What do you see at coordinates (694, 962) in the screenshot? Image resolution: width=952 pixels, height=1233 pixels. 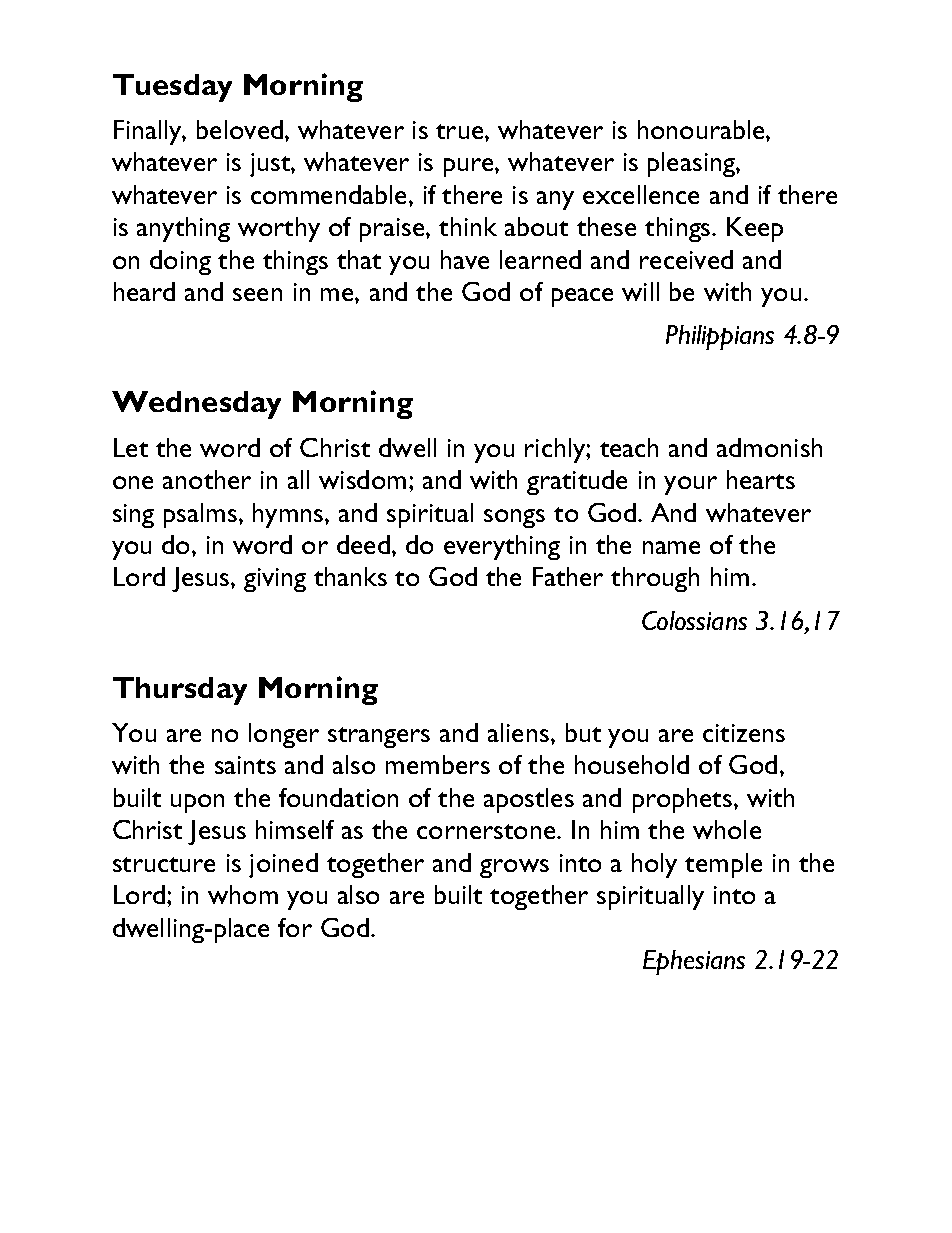 I see `Ephesians` at bounding box center [694, 962].
